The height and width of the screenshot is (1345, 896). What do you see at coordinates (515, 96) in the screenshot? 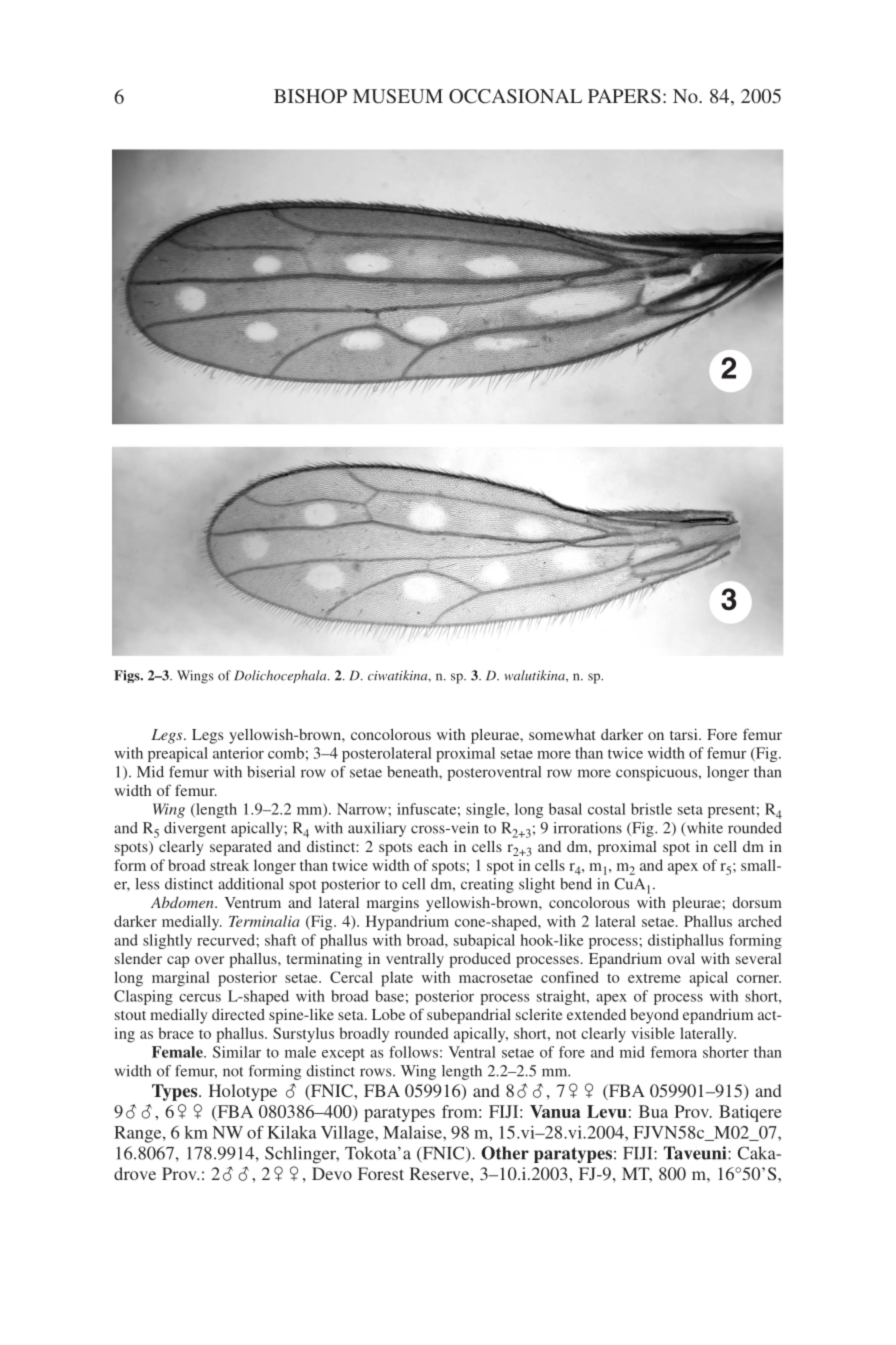
I see `OCCASIONAL` at bounding box center [515, 96].
